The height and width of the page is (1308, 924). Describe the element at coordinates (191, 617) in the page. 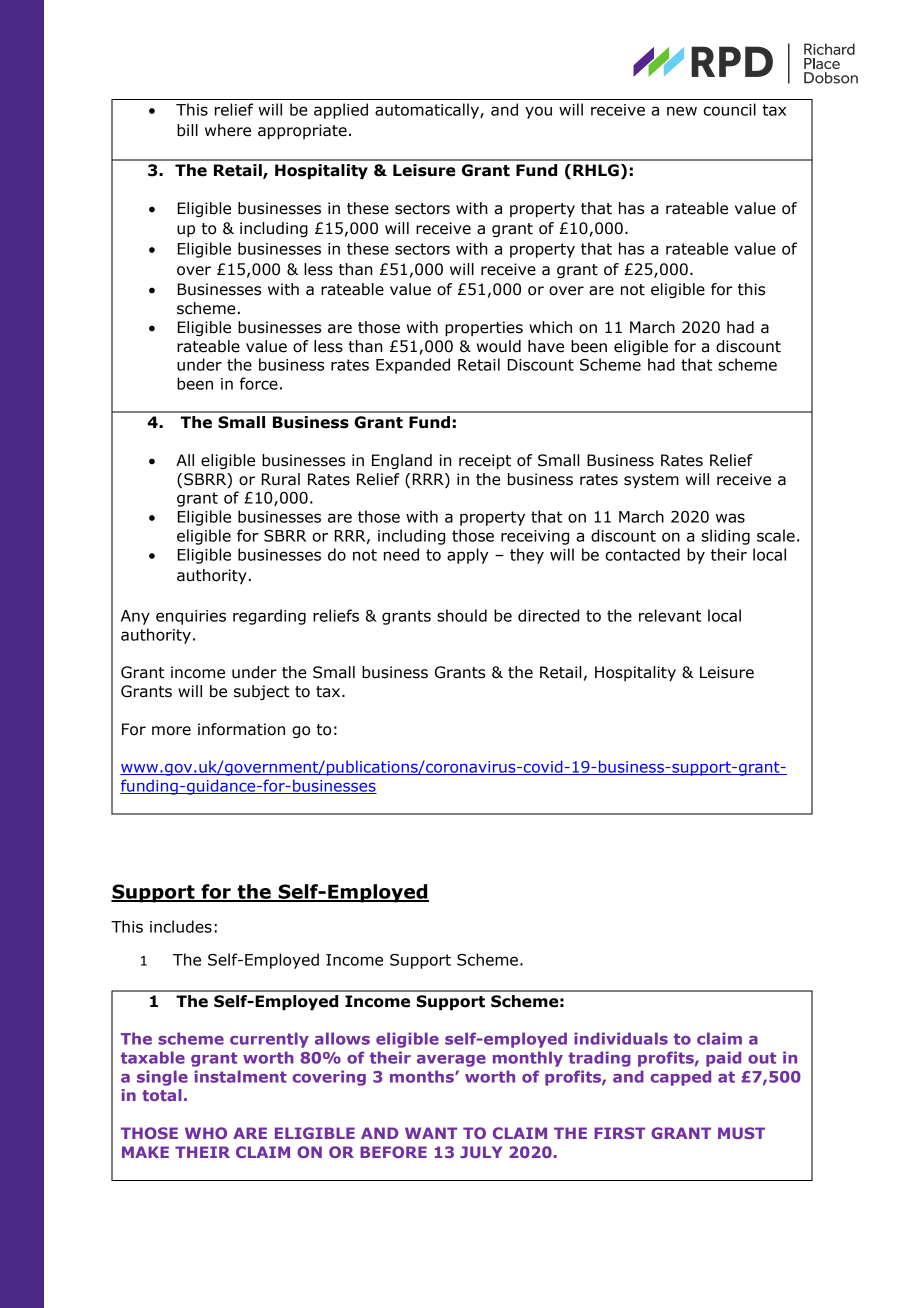

I see `enquiries` at that location.
